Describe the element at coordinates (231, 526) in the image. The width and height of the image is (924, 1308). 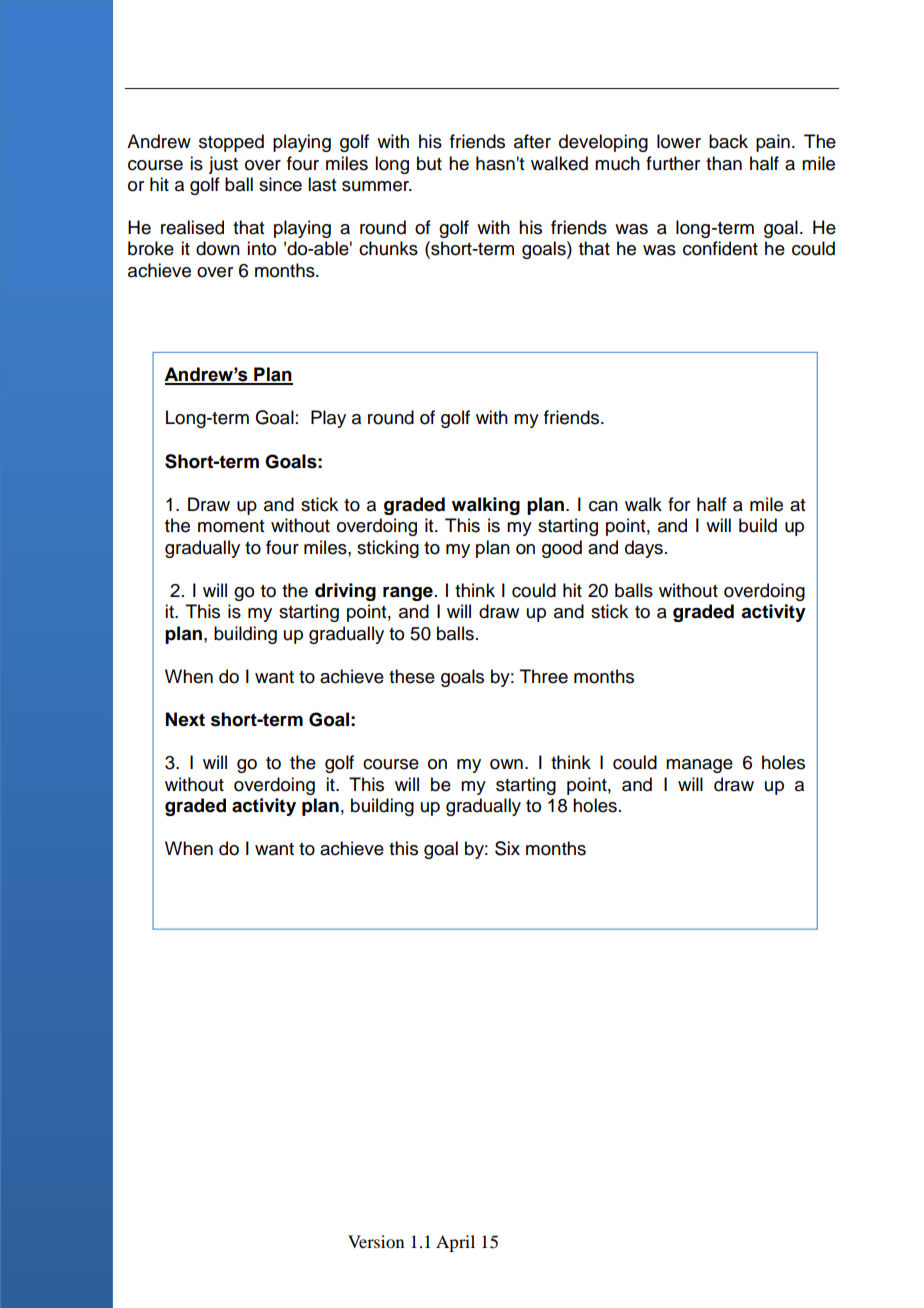
I see `moment` at that location.
